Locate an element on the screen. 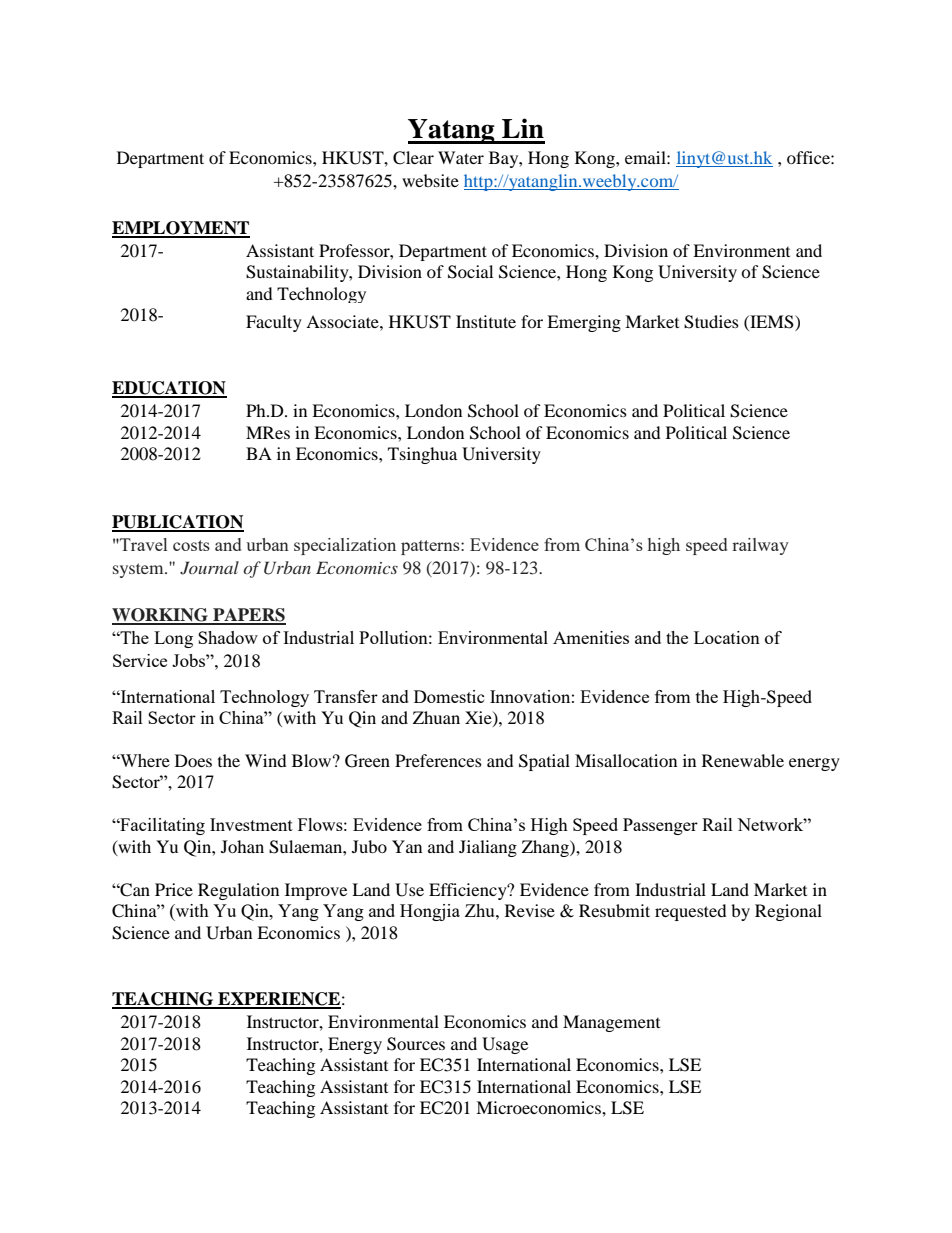 The image size is (952, 1233). Renewable is located at coordinates (743, 760).
